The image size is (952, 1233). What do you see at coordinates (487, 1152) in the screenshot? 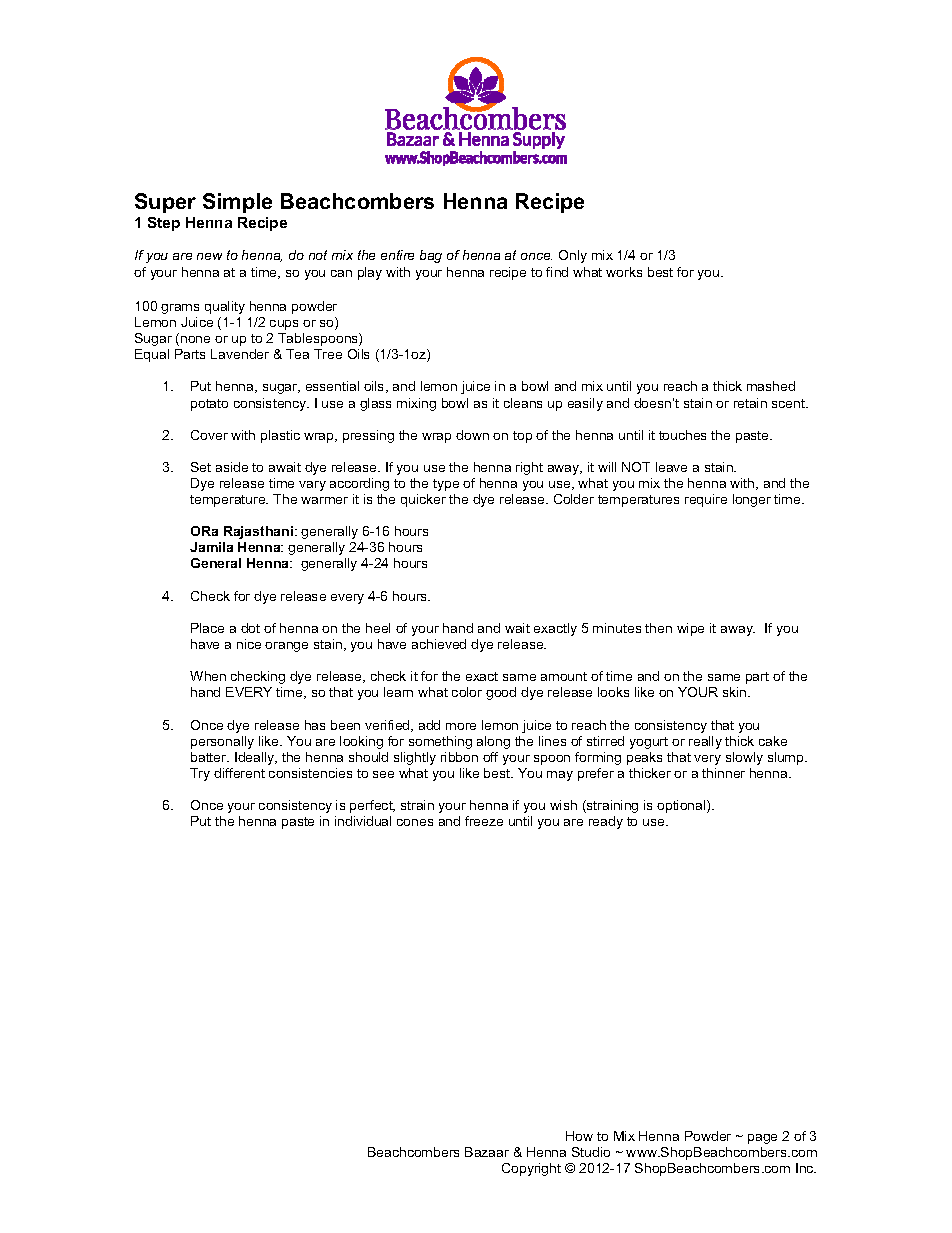
I see `Bazaar` at bounding box center [487, 1152].
